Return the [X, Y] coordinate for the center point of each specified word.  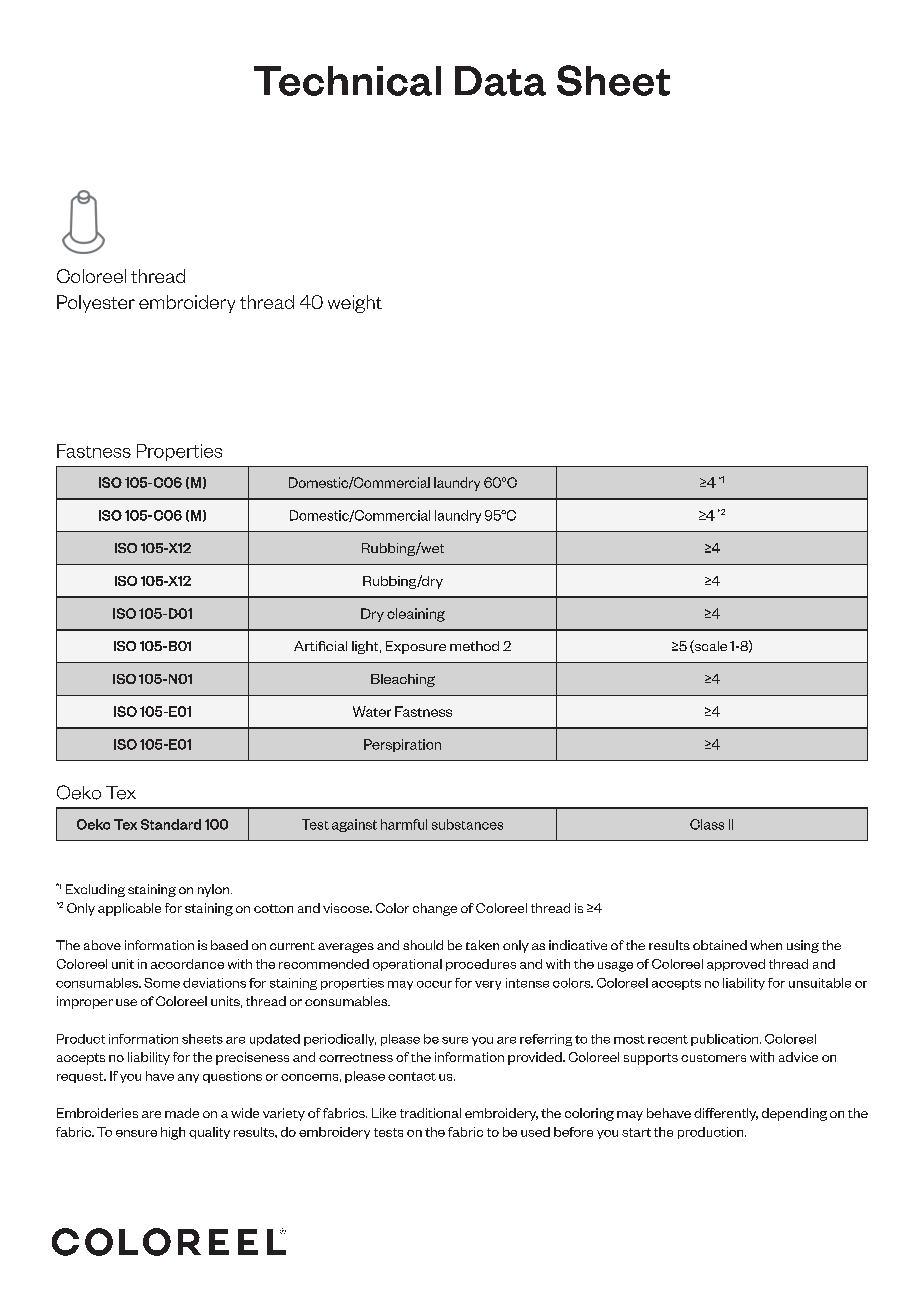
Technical [347, 81]
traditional [430, 1113]
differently [726, 1114]
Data [500, 81]
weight [355, 304]
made [182, 1113]
